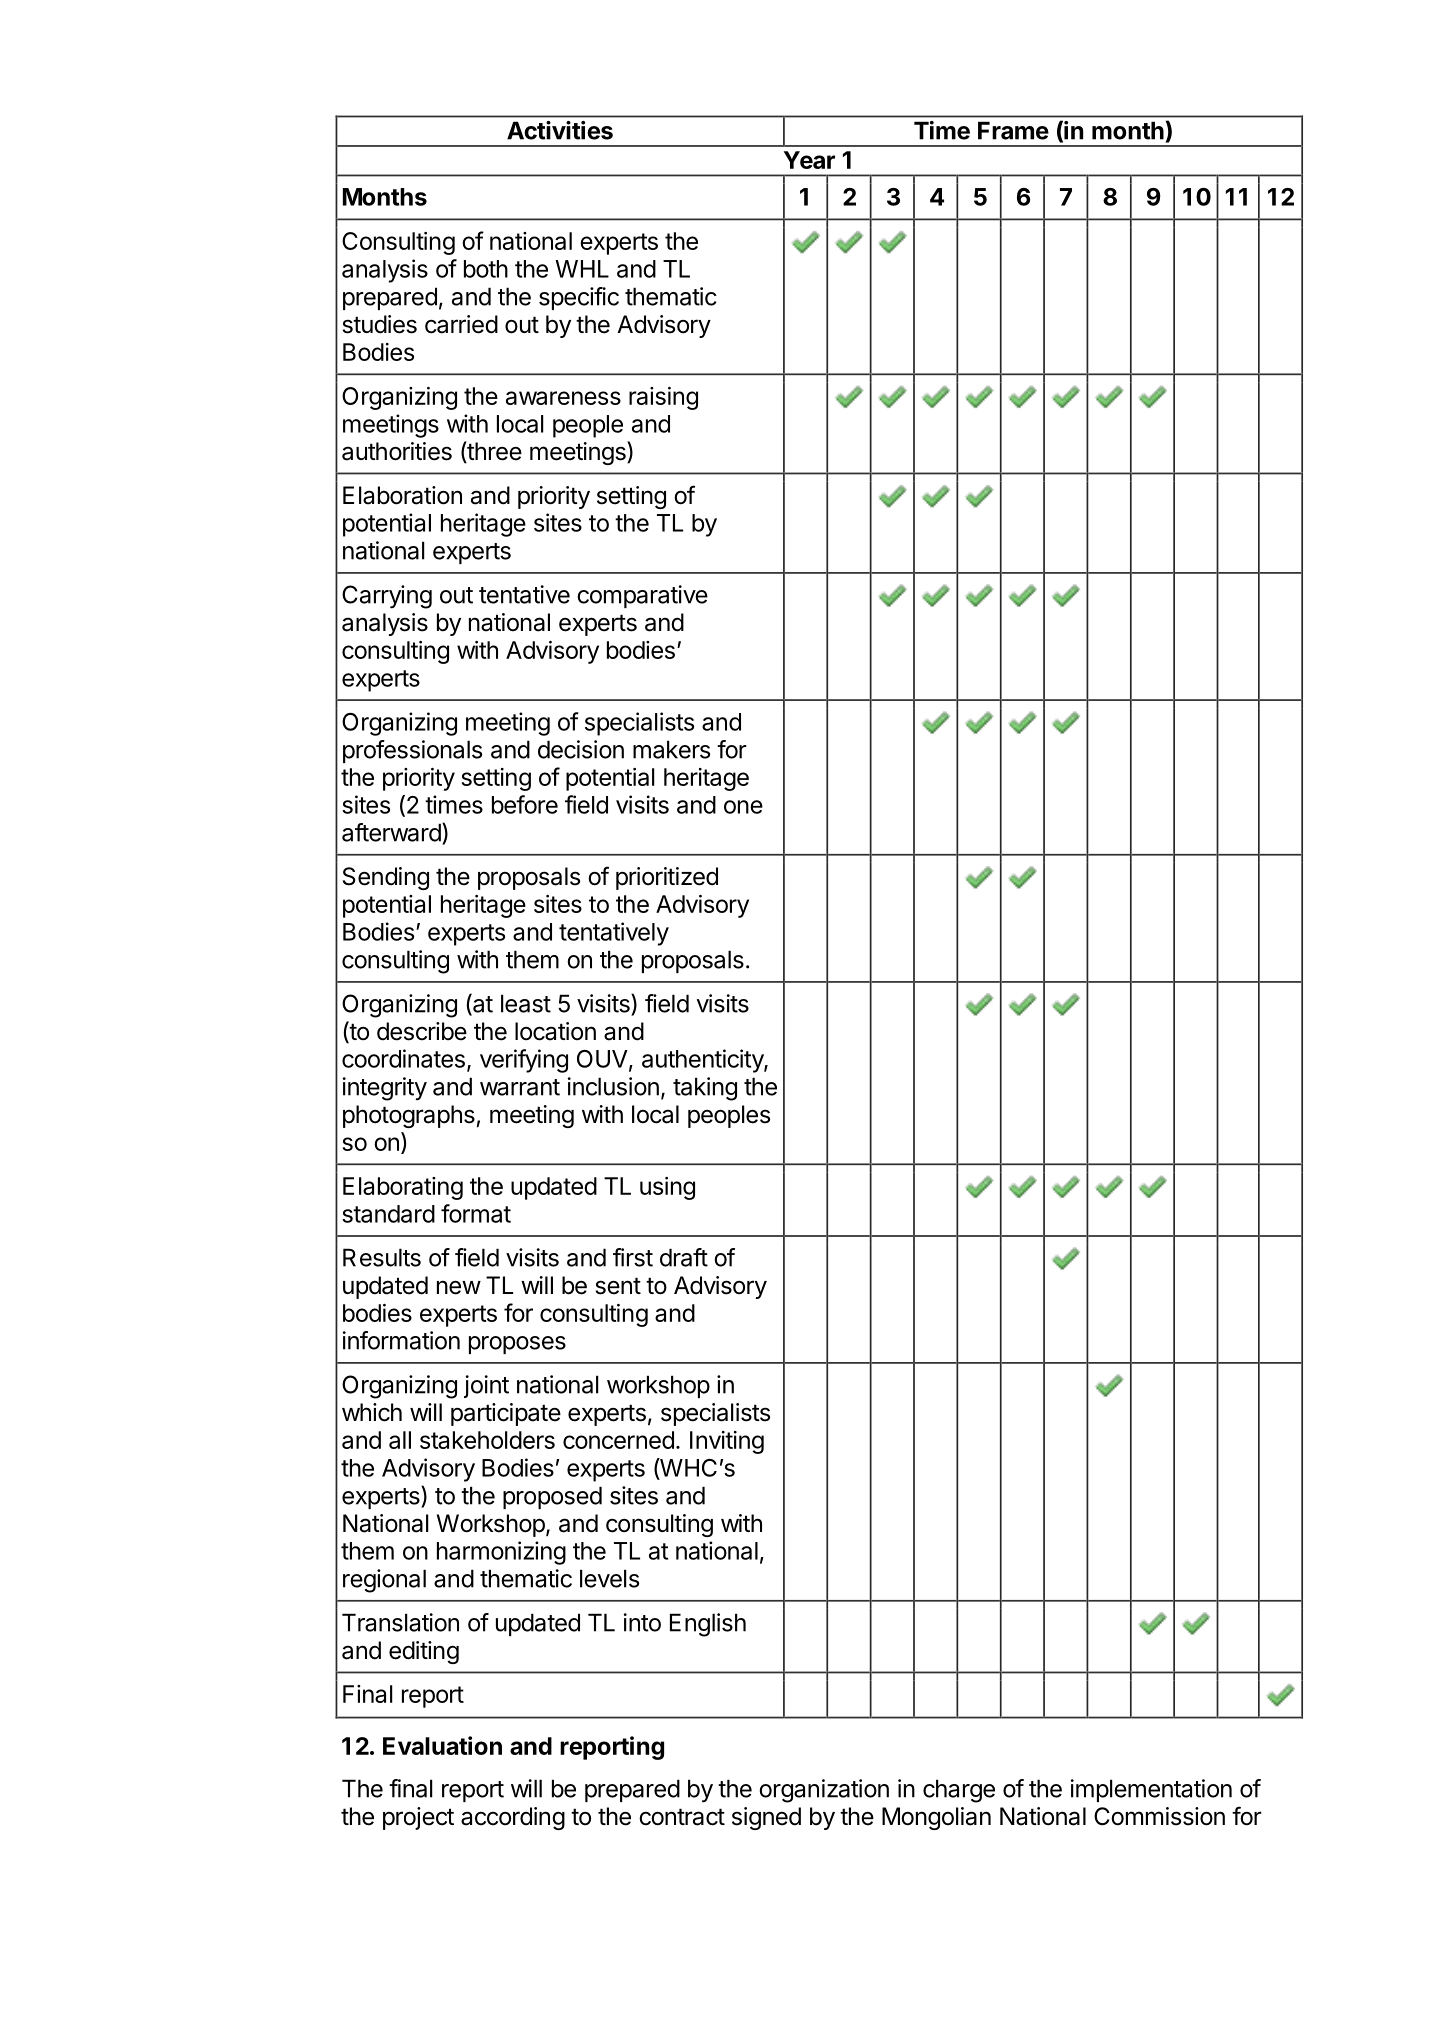 This screenshot has height=2028, width=1434. What do you see at coordinates (442, 1745) in the screenshot?
I see `Evaluation` at bounding box center [442, 1745].
